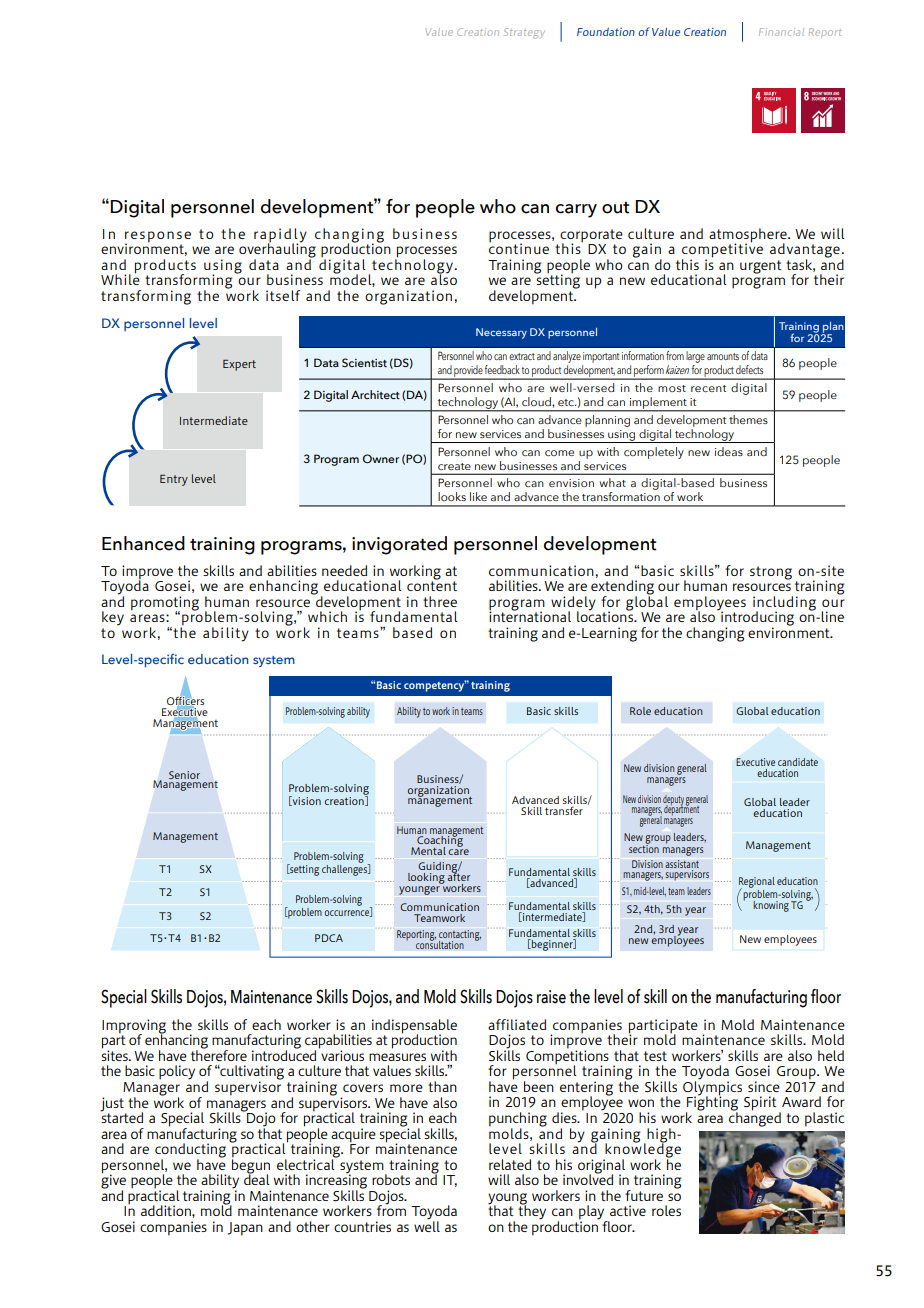 This screenshot has height=1308, width=924. I want to click on future, so click(644, 1195).
